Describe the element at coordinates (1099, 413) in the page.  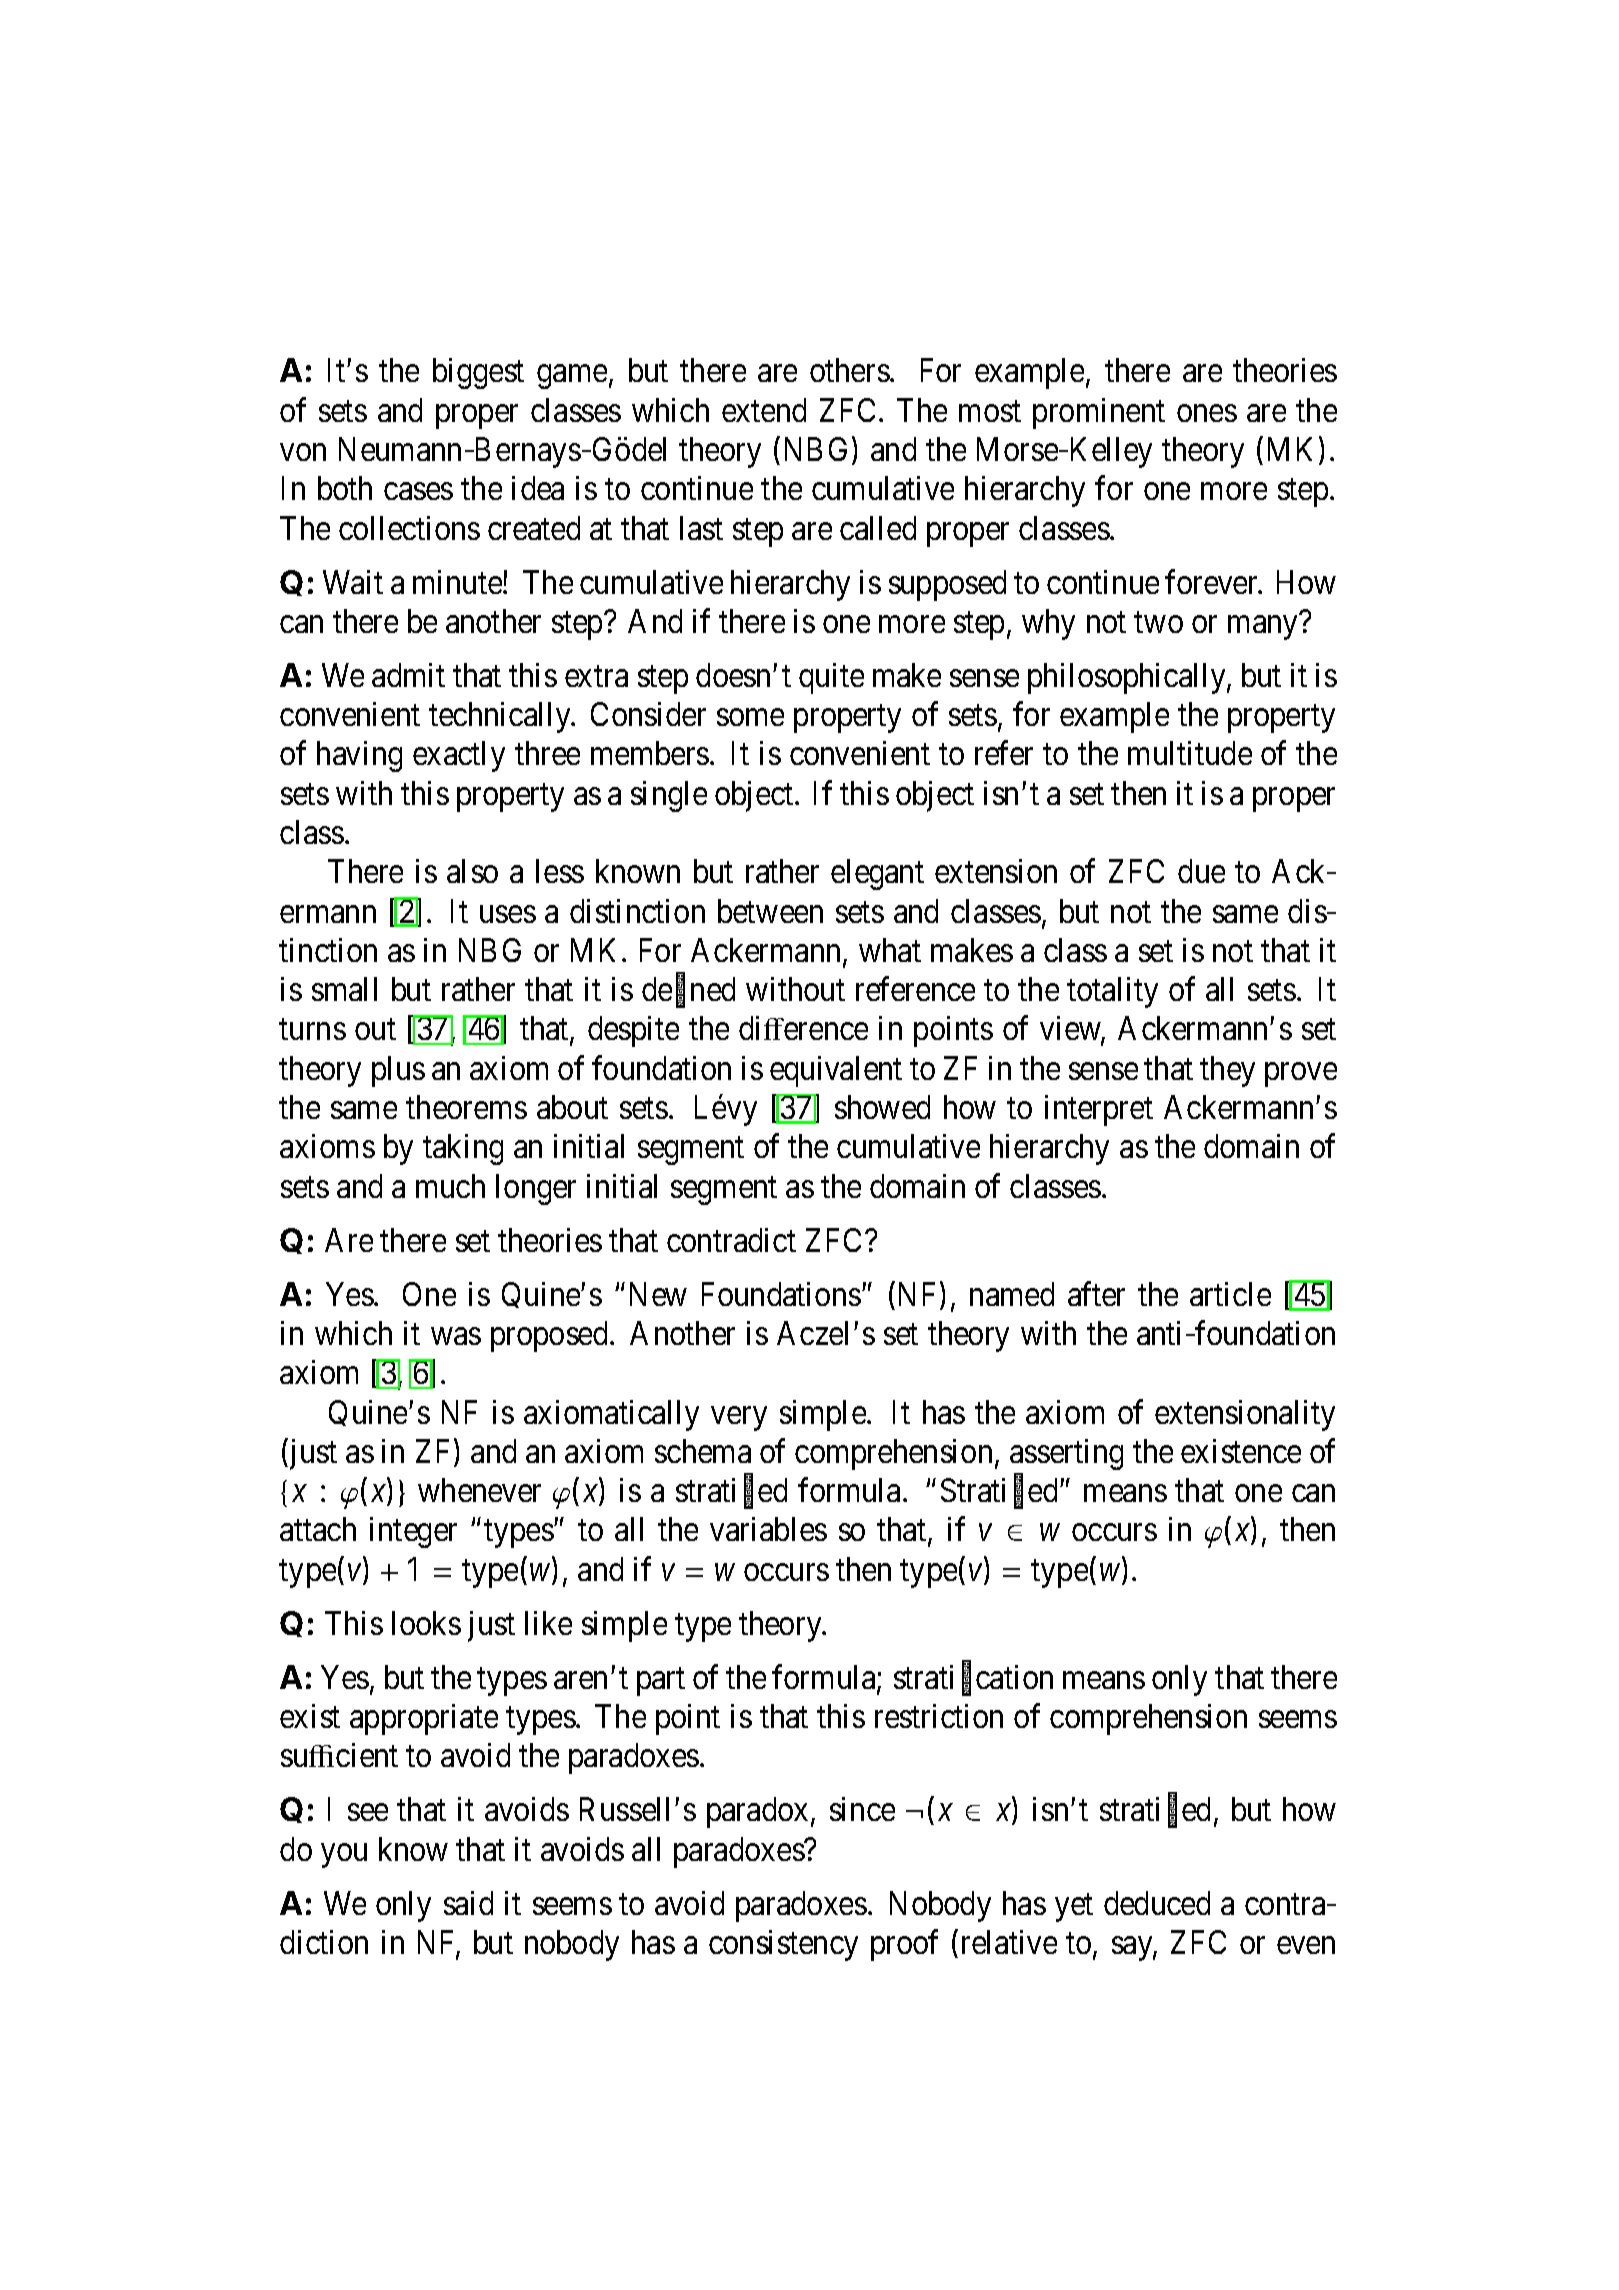
I see `prominent` at that location.
